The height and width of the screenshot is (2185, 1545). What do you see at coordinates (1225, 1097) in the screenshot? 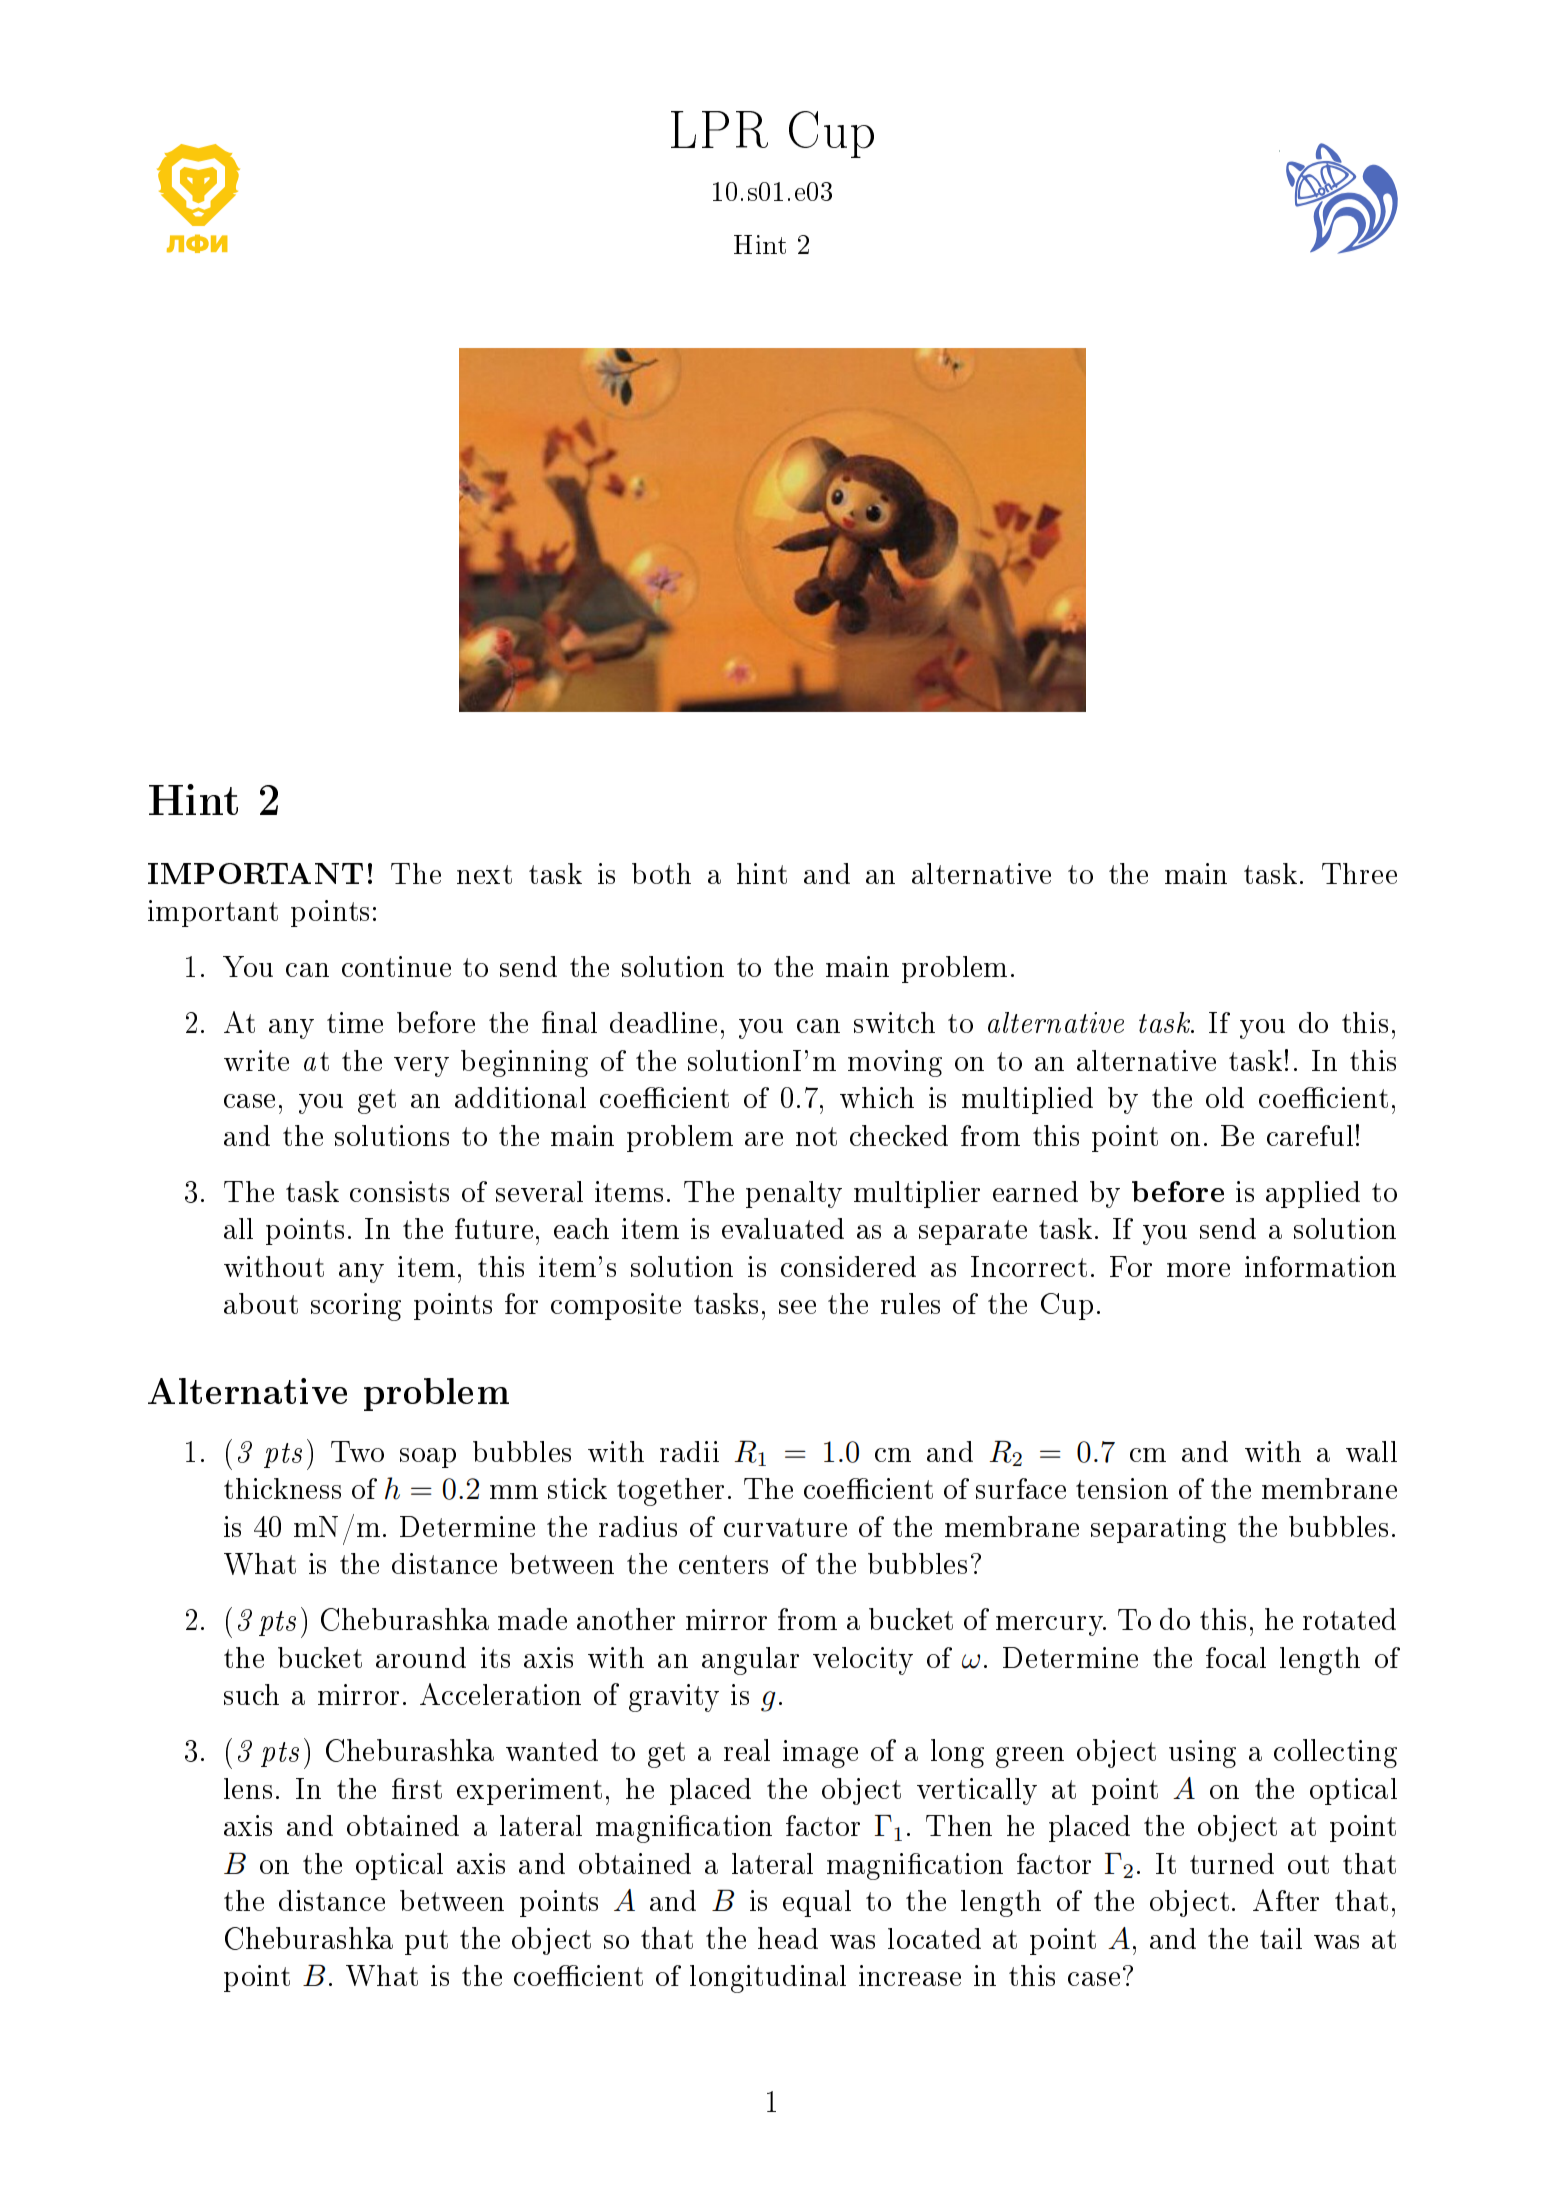
I see `old` at bounding box center [1225, 1097].
